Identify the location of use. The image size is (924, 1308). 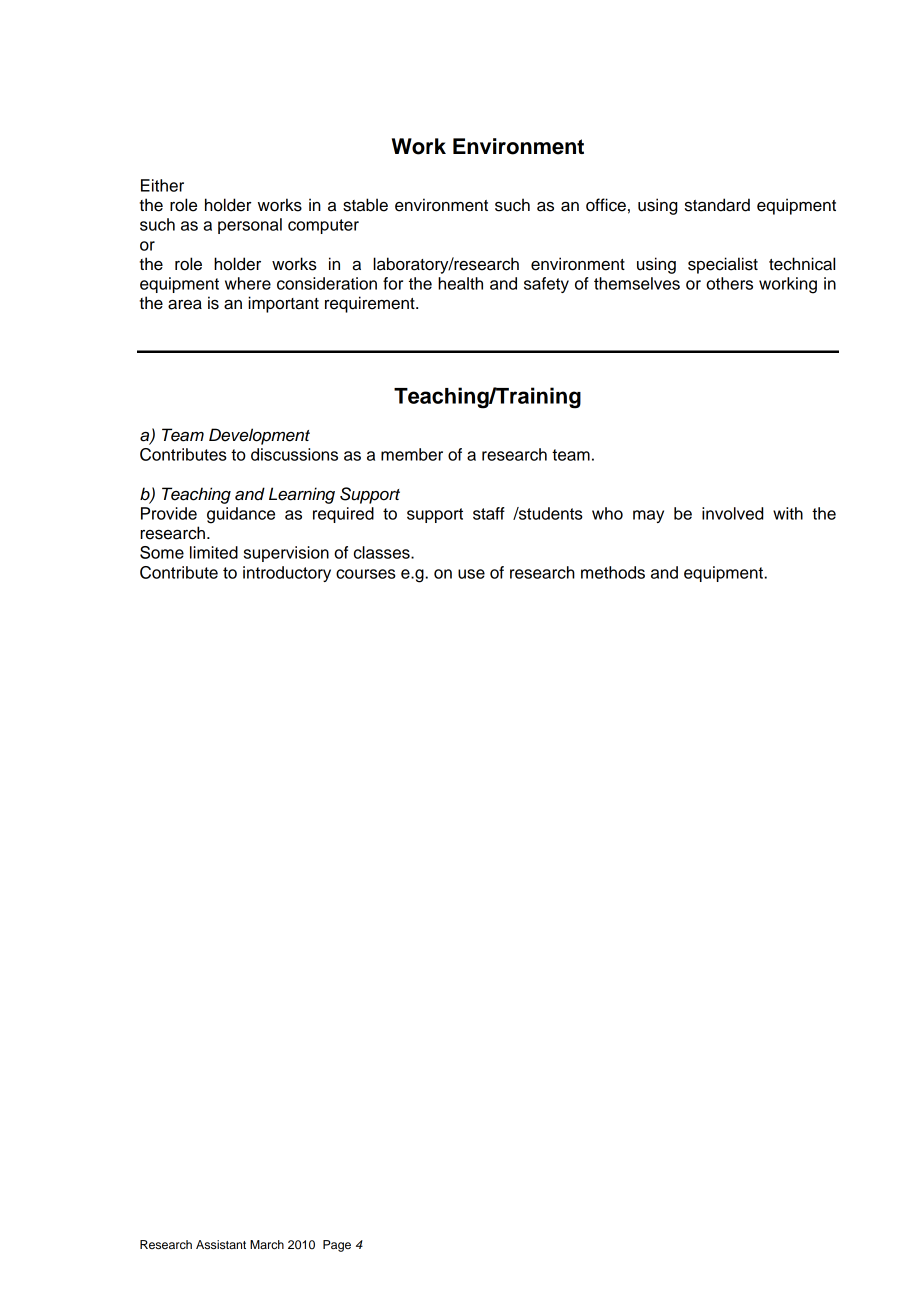
(471, 574).
